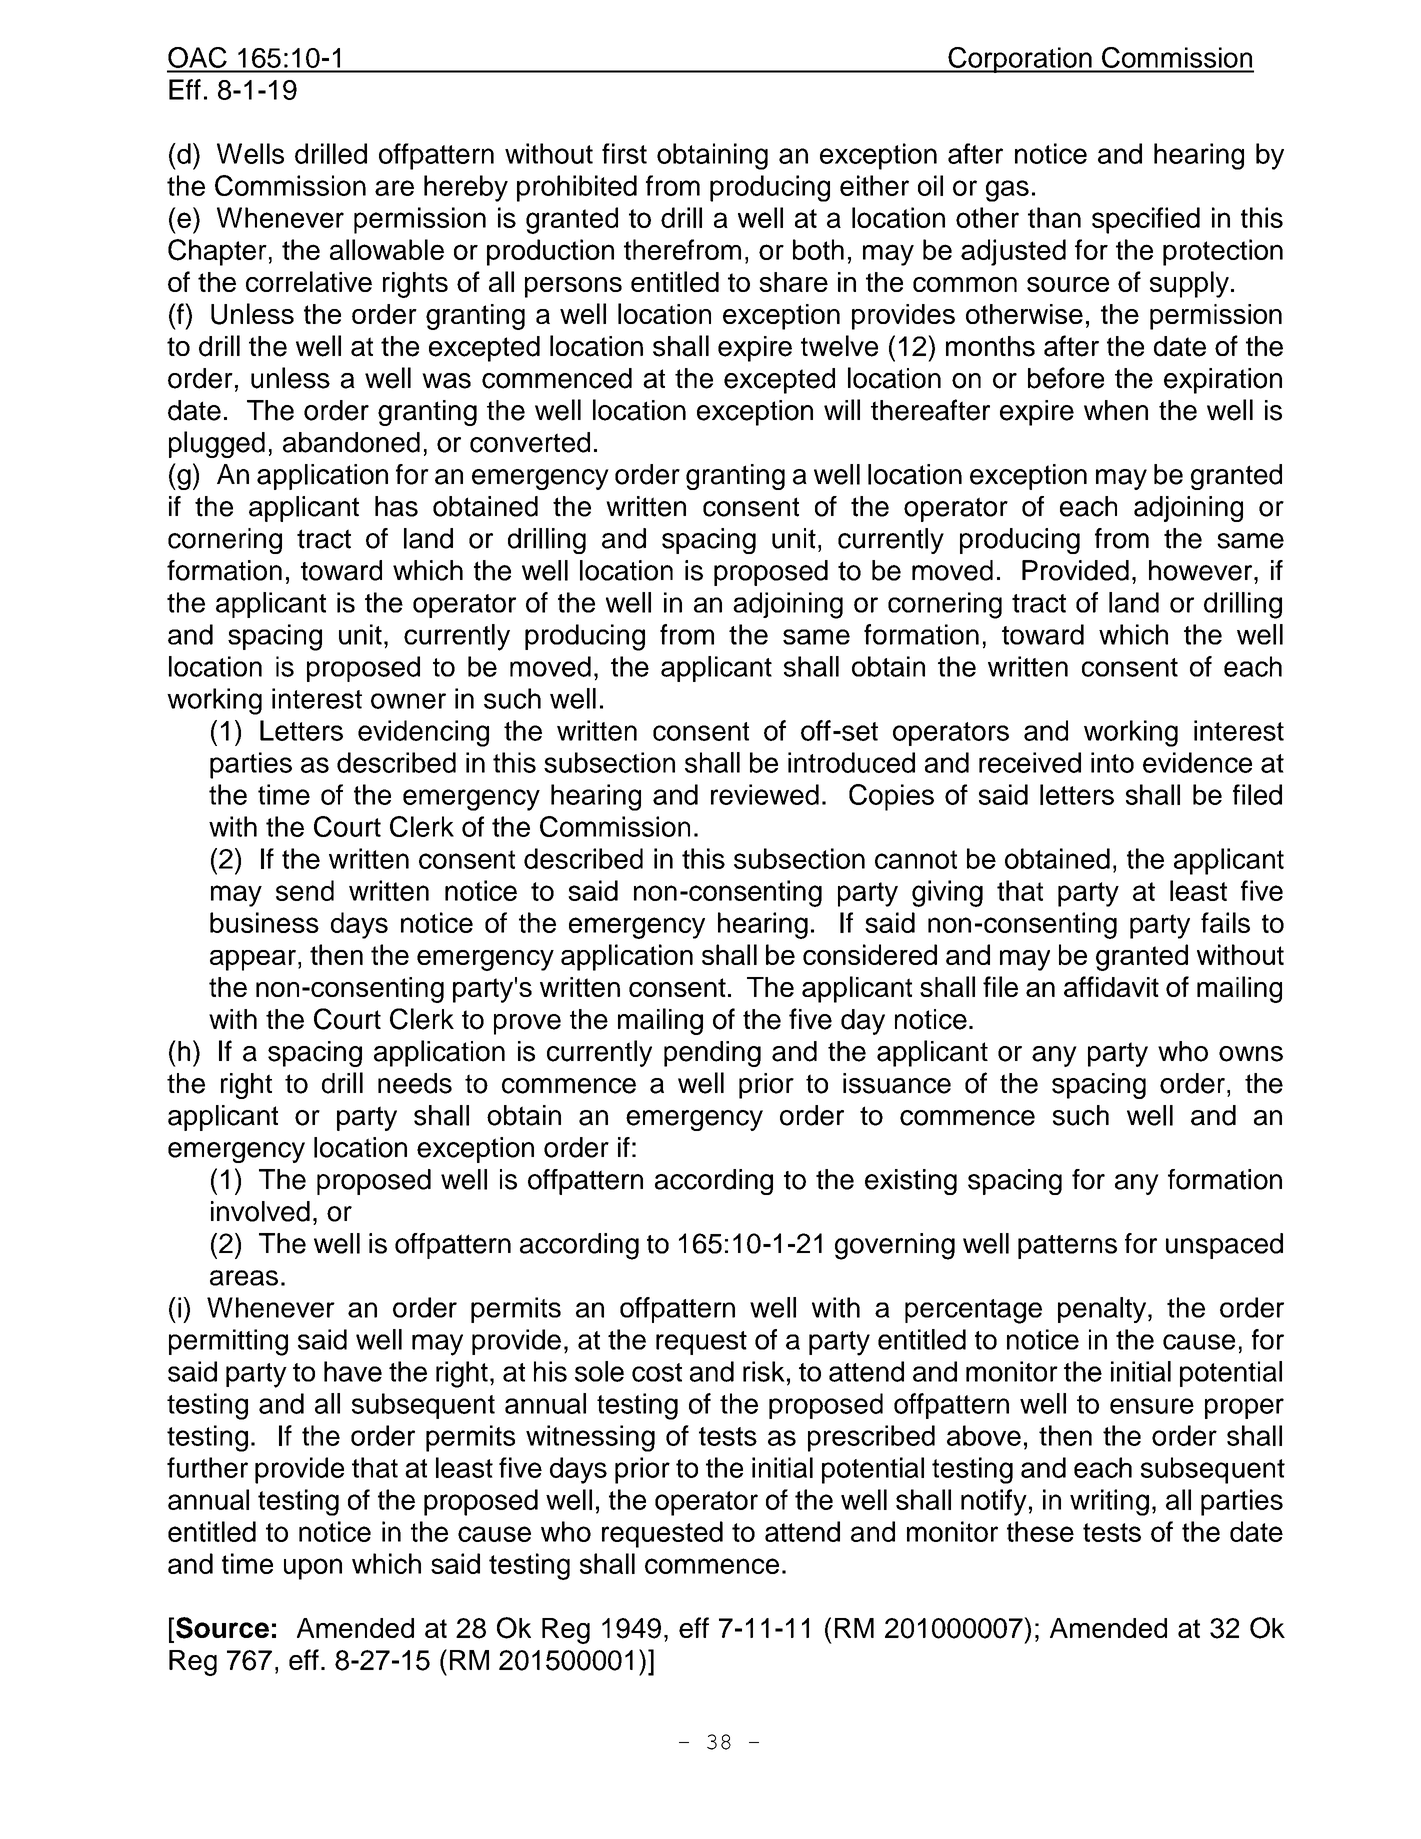 The height and width of the page is (1839, 1421). What do you see at coordinates (313, 1569) in the page?
I see `upon` at bounding box center [313, 1569].
